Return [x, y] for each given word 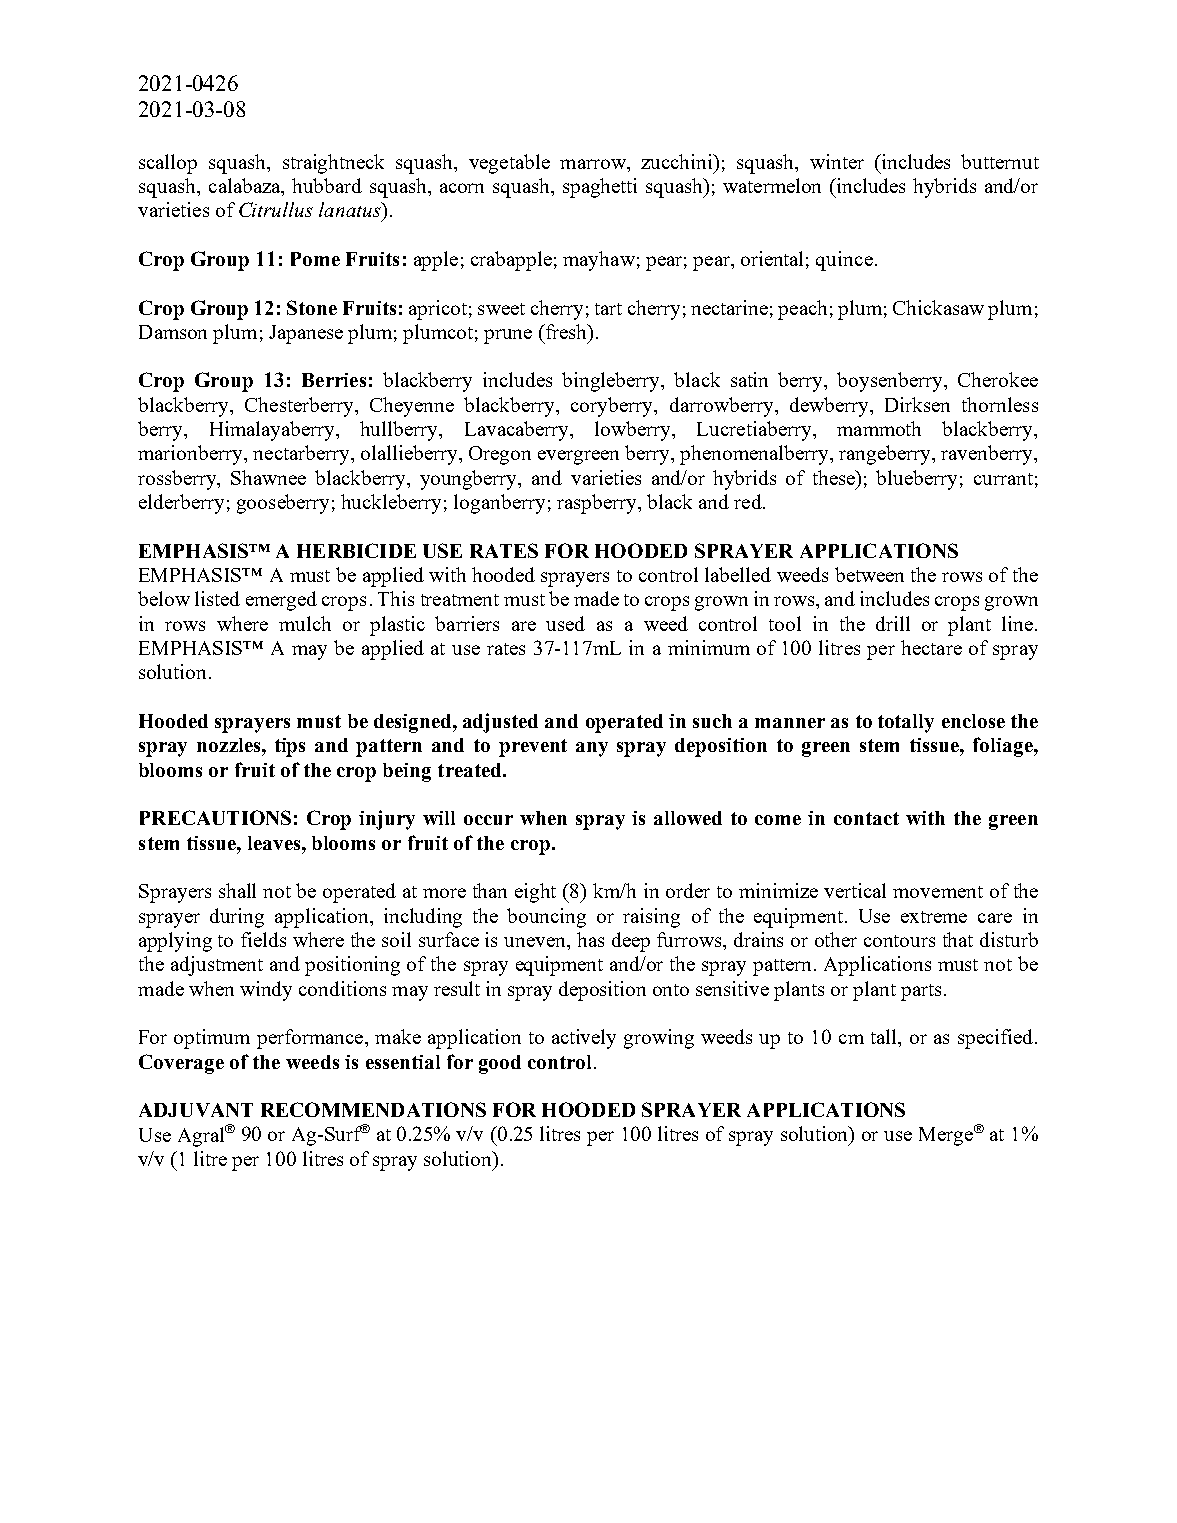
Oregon [500, 455]
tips [290, 747]
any [592, 749]
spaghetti [600, 188]
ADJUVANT [196, 1110]
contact [866, 818]
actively [584, 1039]
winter [837, 161]
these [835, 477]
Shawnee [268, 477]
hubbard [327, 185]
